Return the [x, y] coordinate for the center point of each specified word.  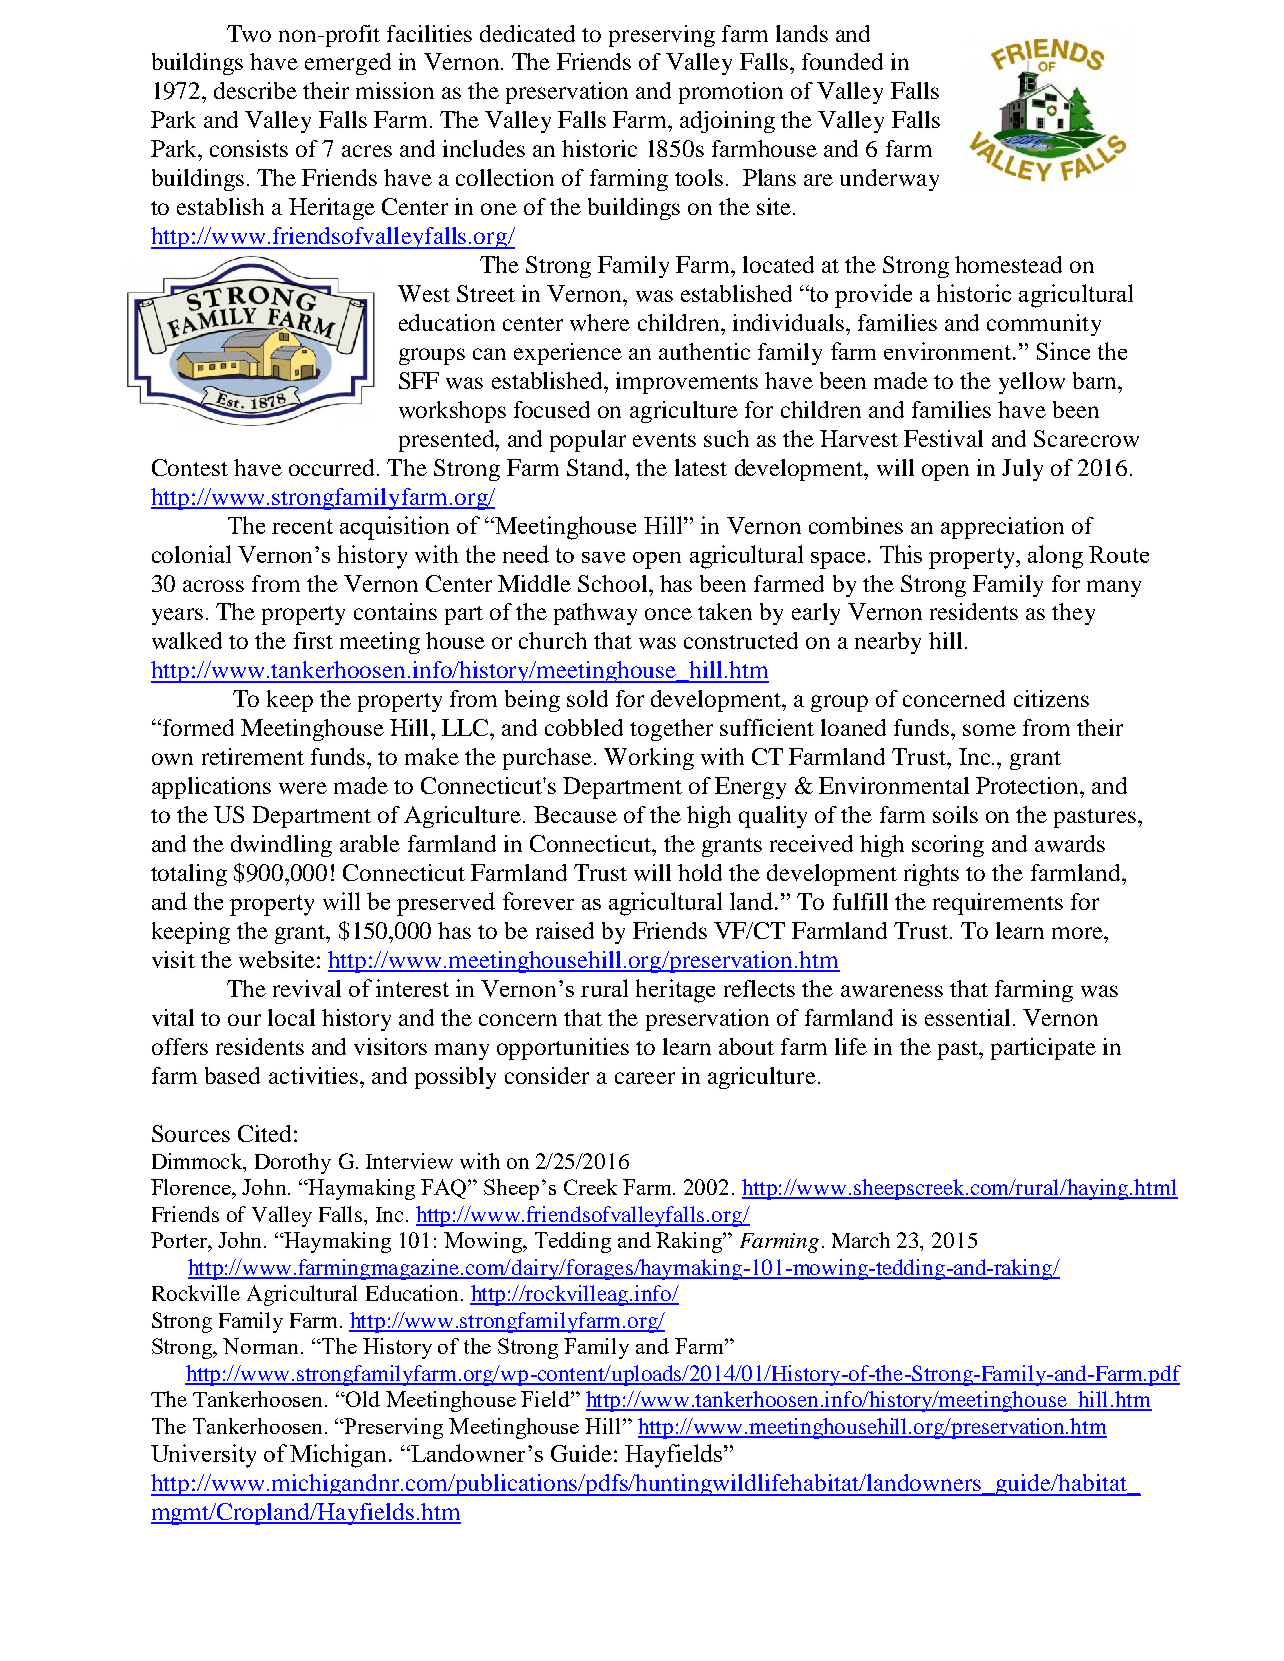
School [614, 583]
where [600, 322]
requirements [998, 904]
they [1073, 614]
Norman [262, 1346]
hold [700, 872]
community [1044, 325]
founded [842, 61]
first [313, 640]
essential [967, 1017]
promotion [731, 93]
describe [255, 90]
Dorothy [293, 1163]
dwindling [281, 846]
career [645, 1078]
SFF [419, 380]
